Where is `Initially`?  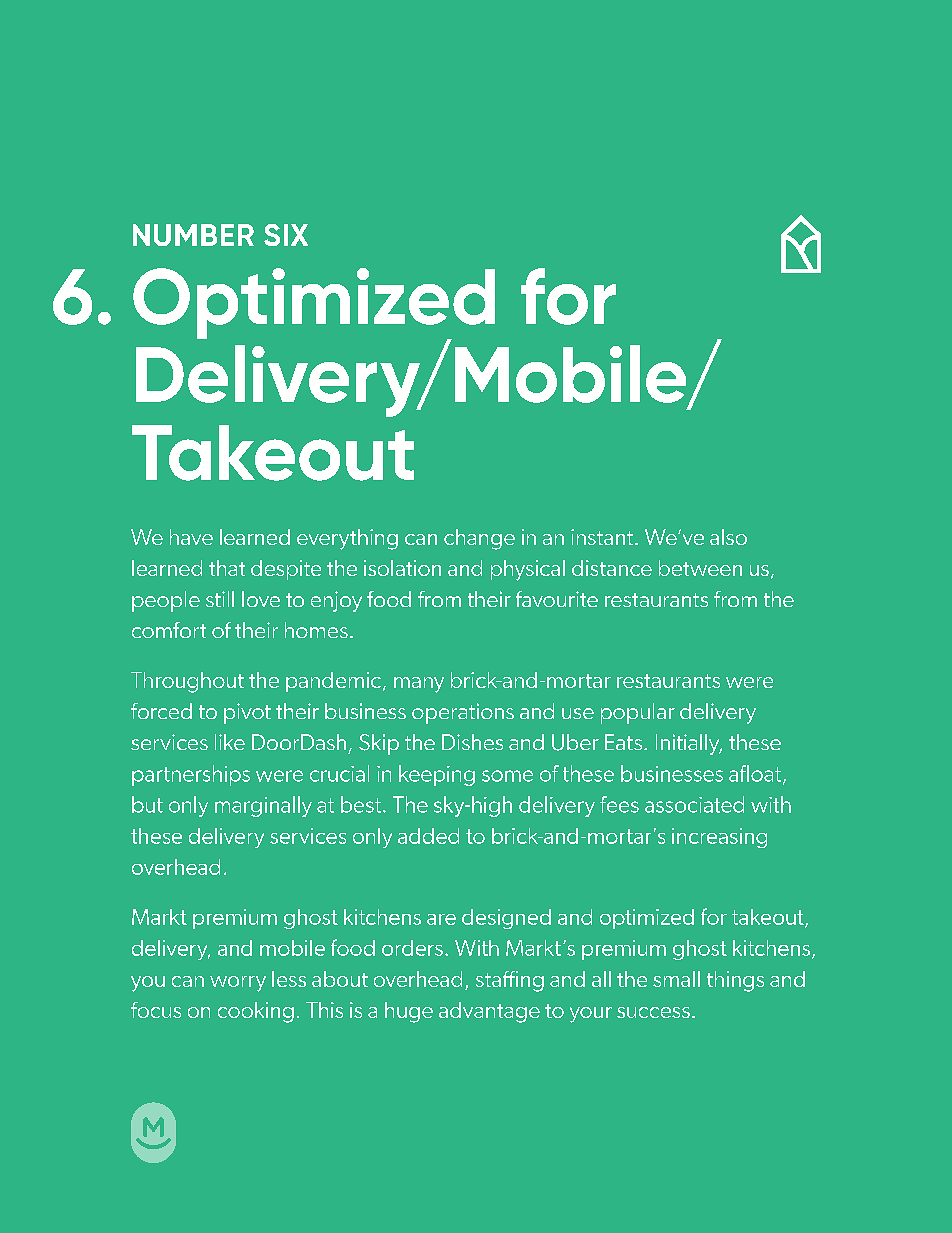
Initially is located at coordinates (689, 744).
